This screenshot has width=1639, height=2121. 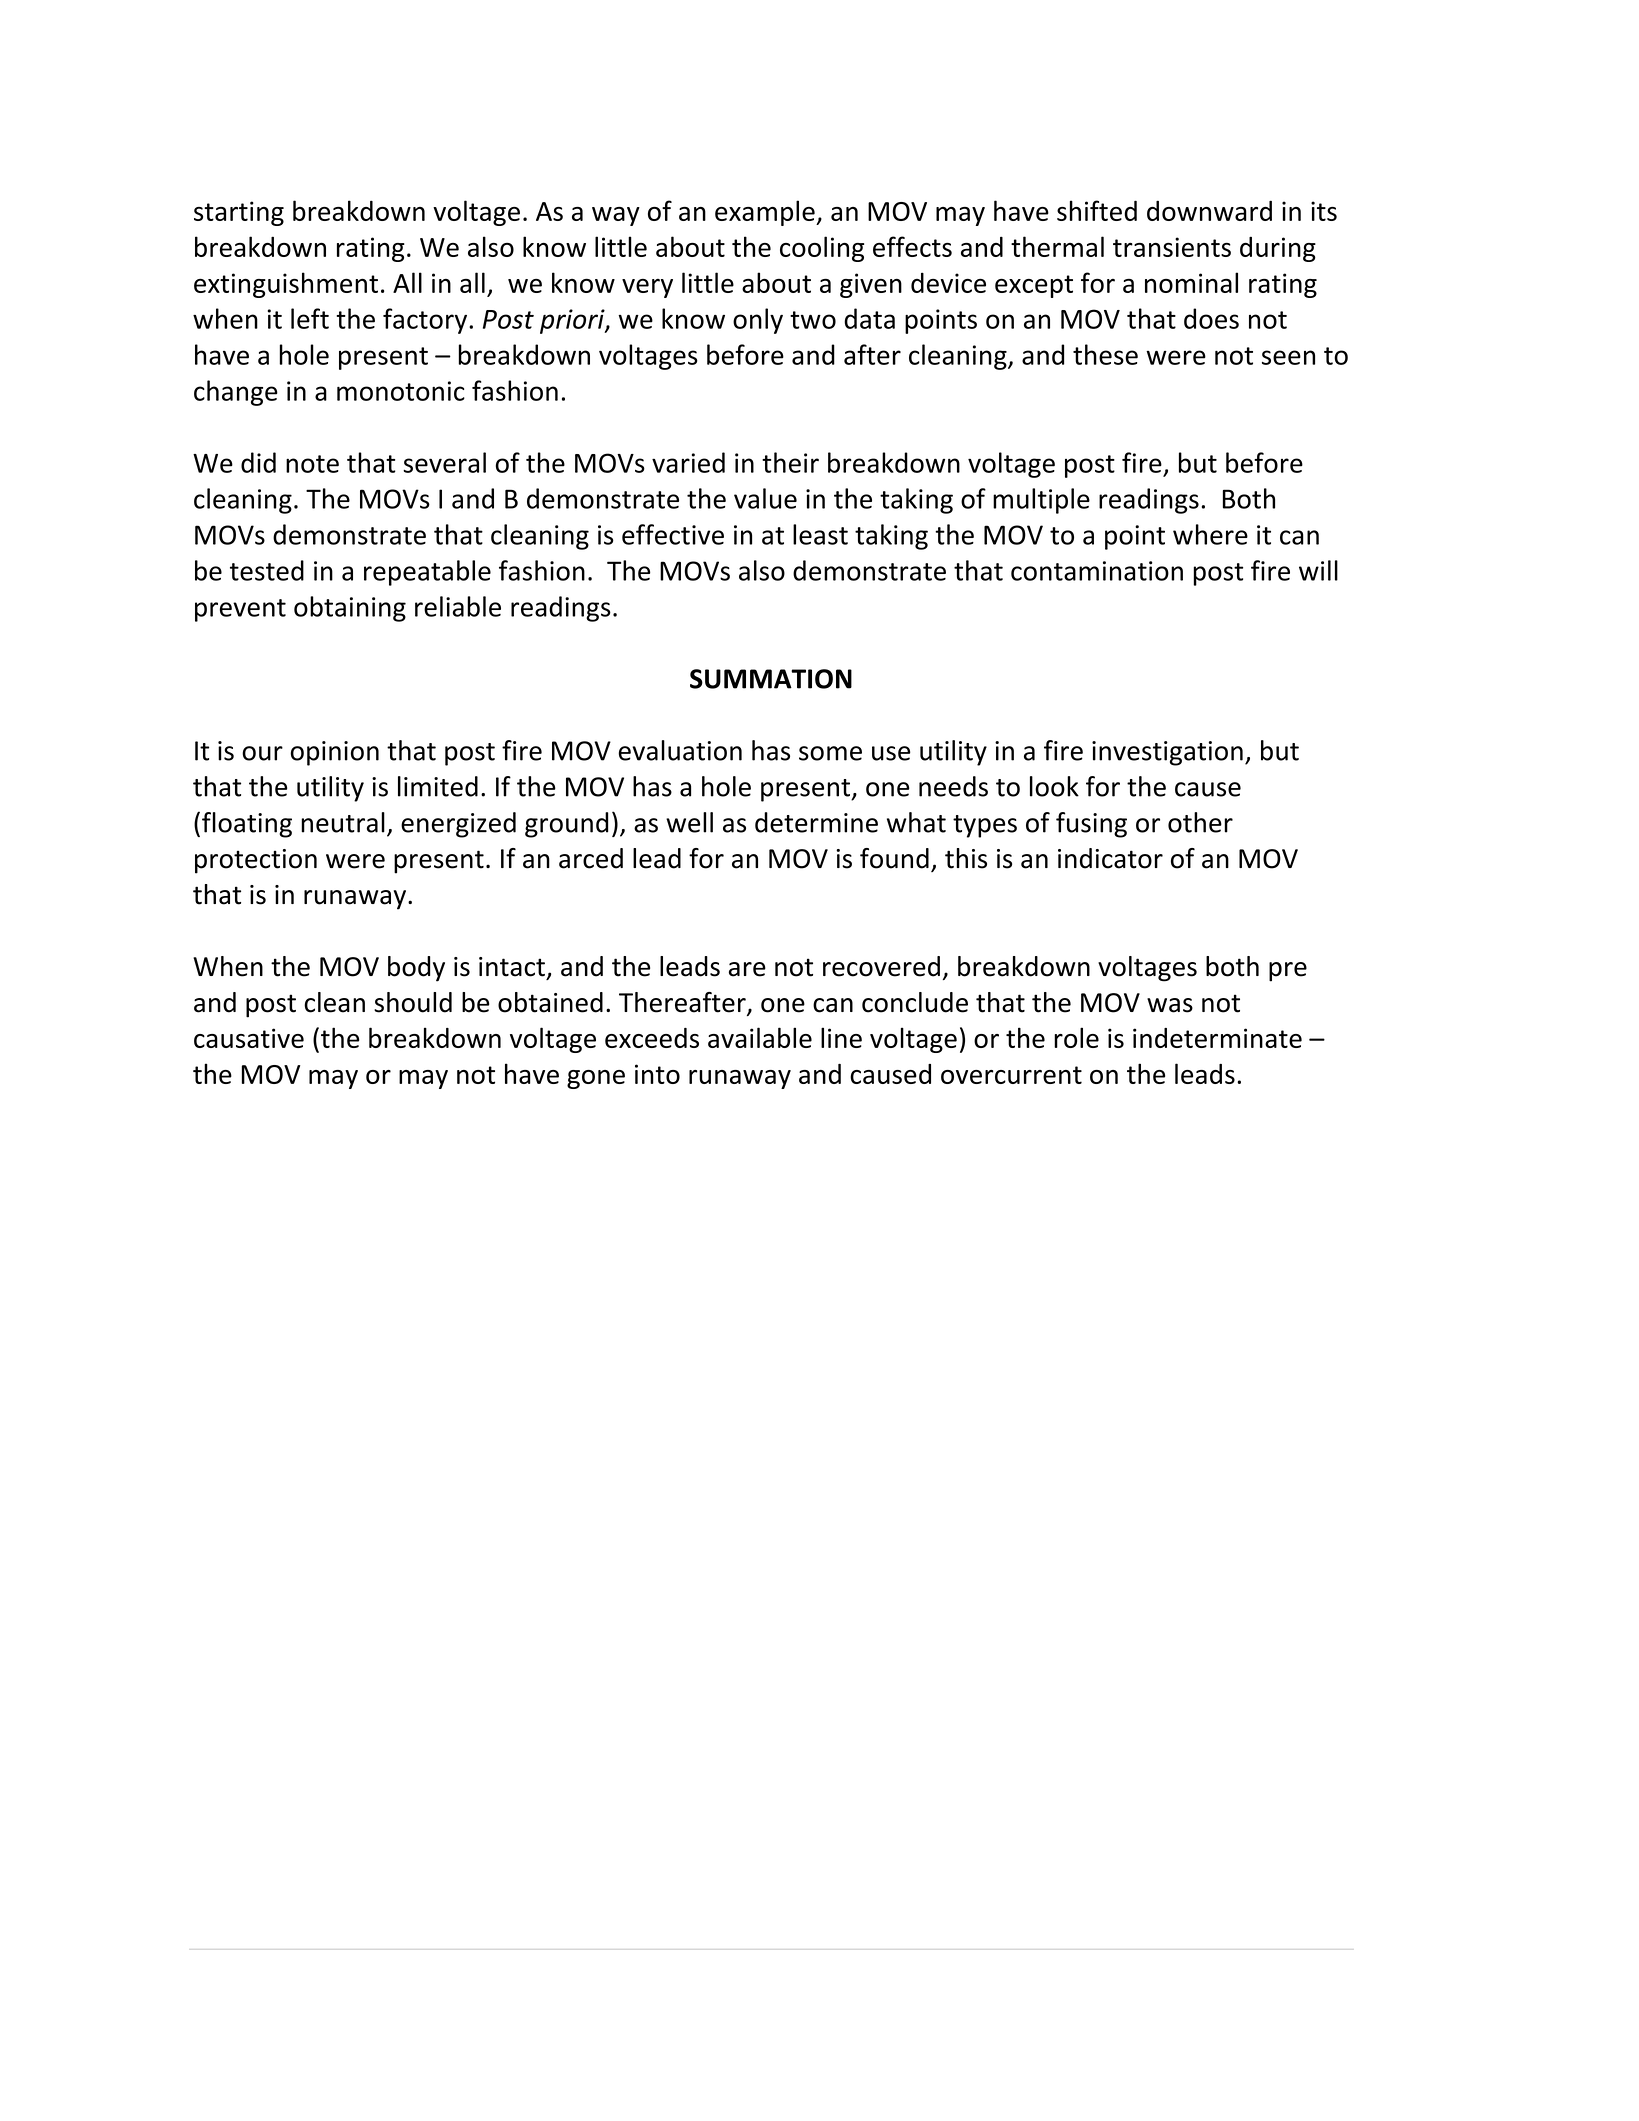 I want to click on investigation, so click(x=1167, y=753).
